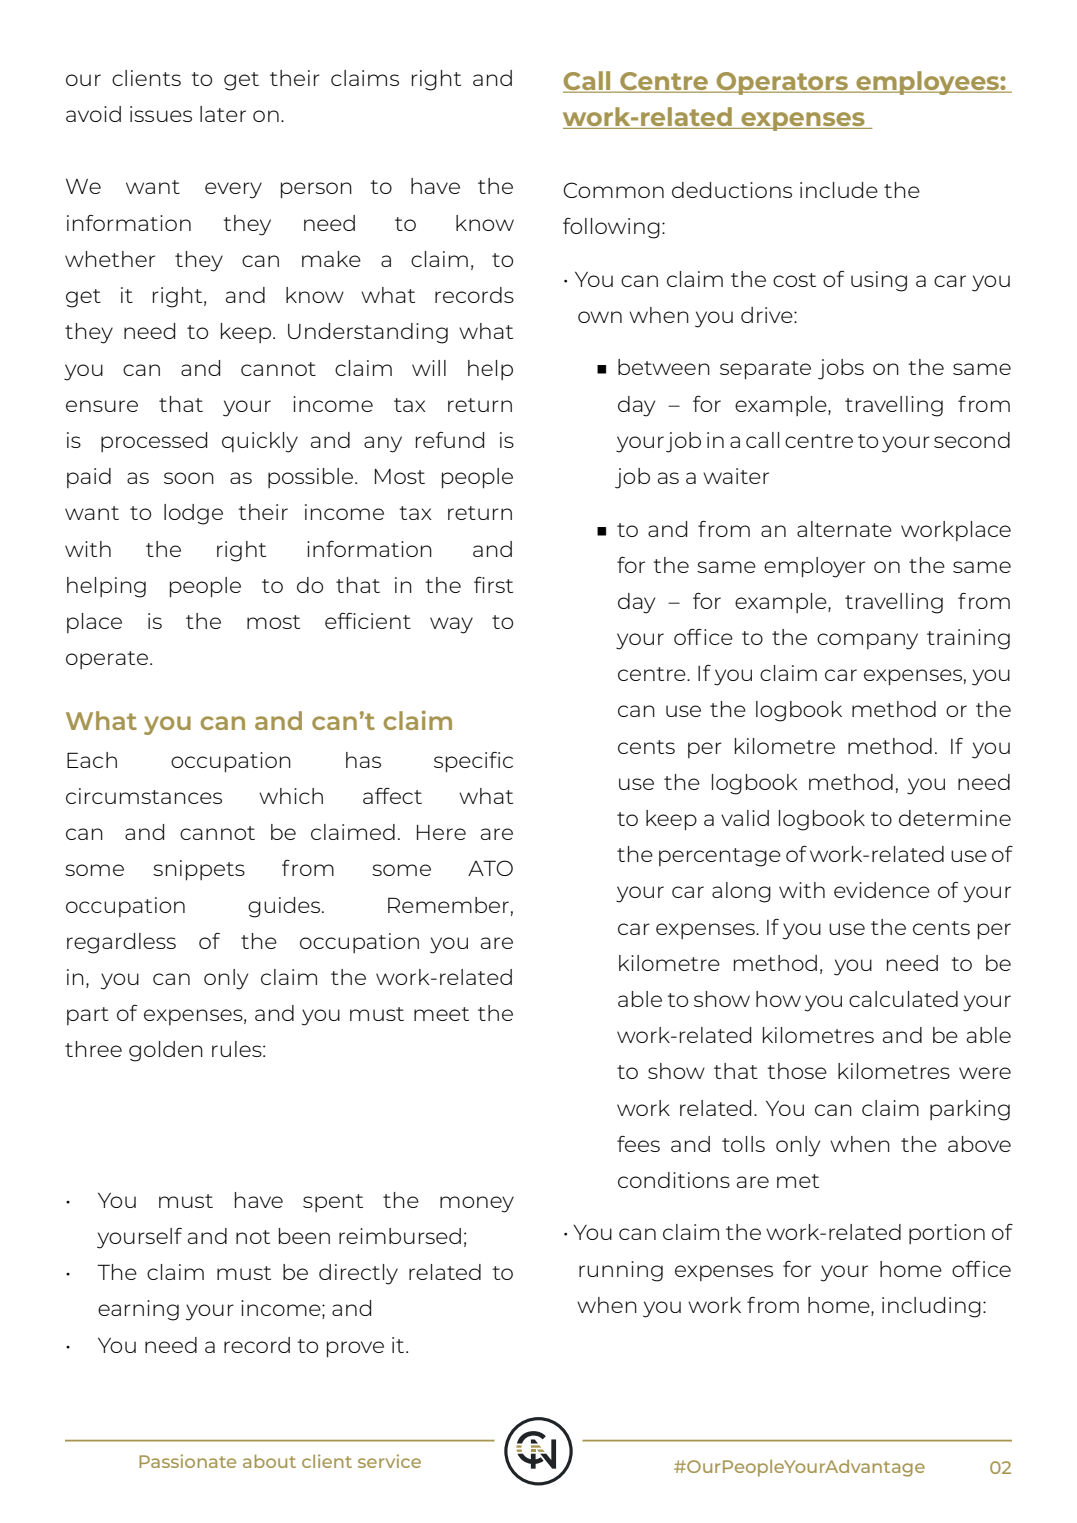 This screenshot has width=1077, height=1523. I want to click on alternate, so click(844, 529).
